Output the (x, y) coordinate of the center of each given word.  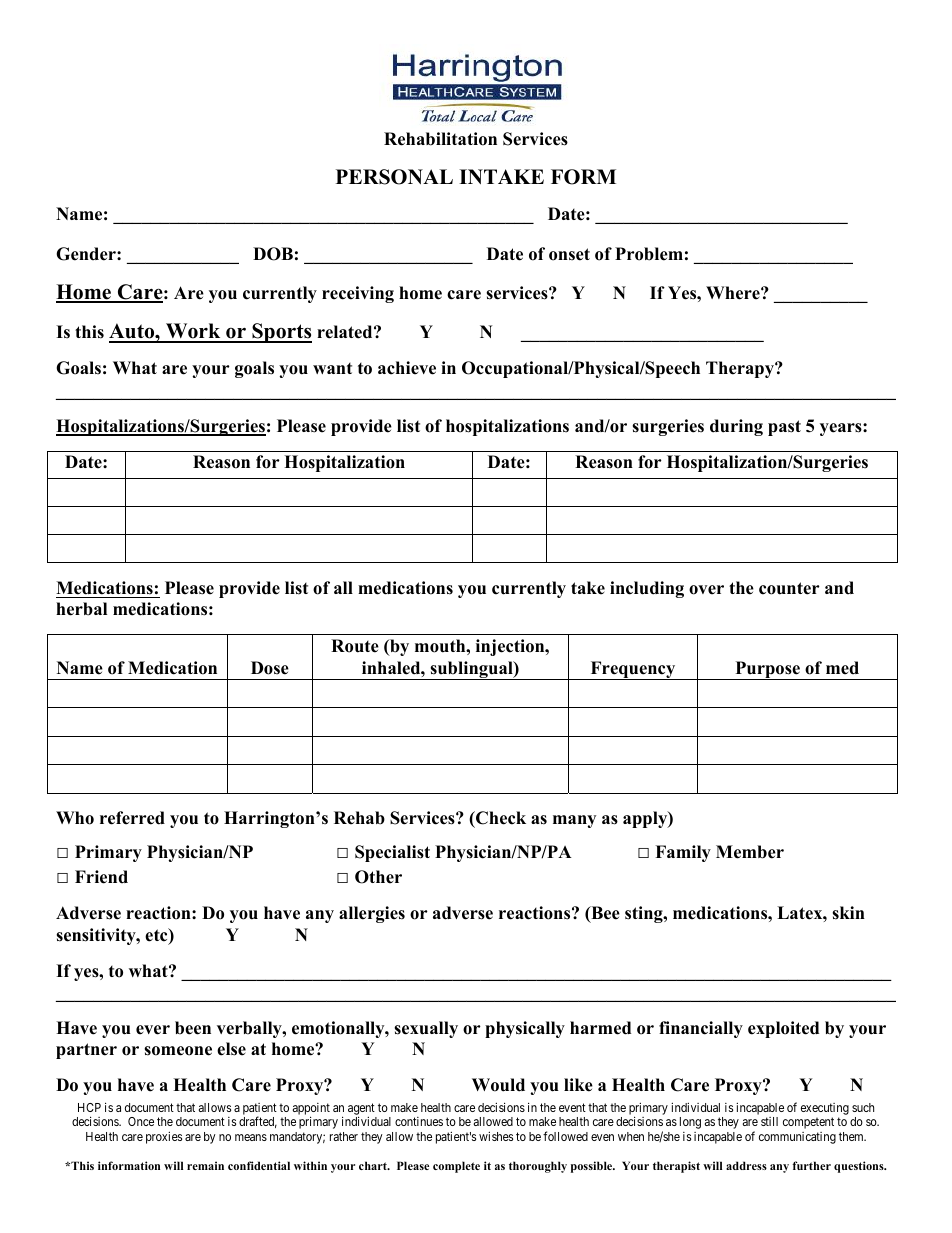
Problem (649, 254)
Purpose (767, 670)
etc (157, 936)
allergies (372, 914)
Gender (87, 254)
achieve (407, 368)
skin (848, 913)
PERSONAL (394, 177)
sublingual (471, 670)
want (332, 368)
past (784, 428)
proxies (164, 1137)
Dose (270, 668)
